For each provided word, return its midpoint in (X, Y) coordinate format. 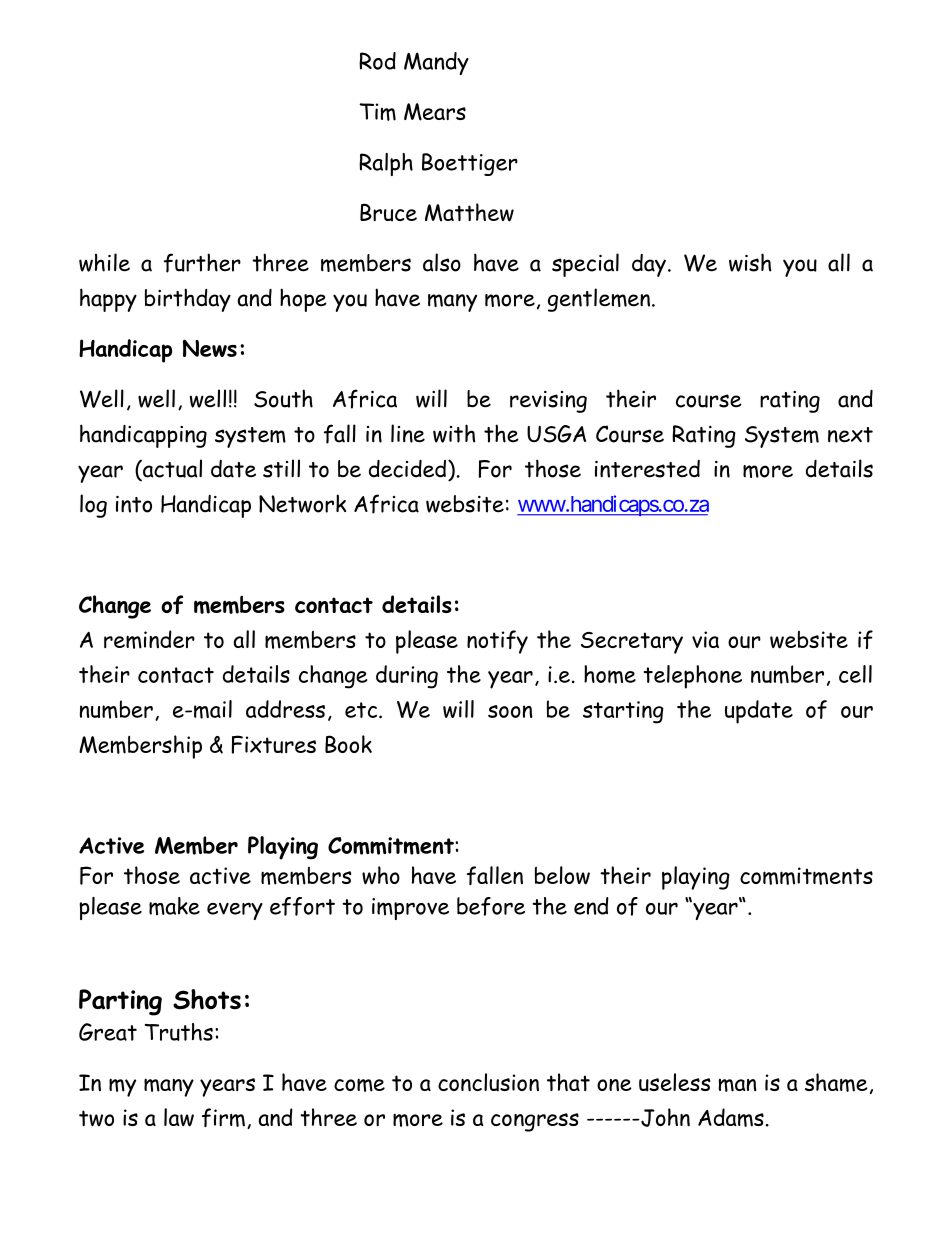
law (179, 1117)
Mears (435, 112)
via (705, 639)
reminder (149, 639)
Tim (377, 112)
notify (497, 642)
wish (750, 262)
